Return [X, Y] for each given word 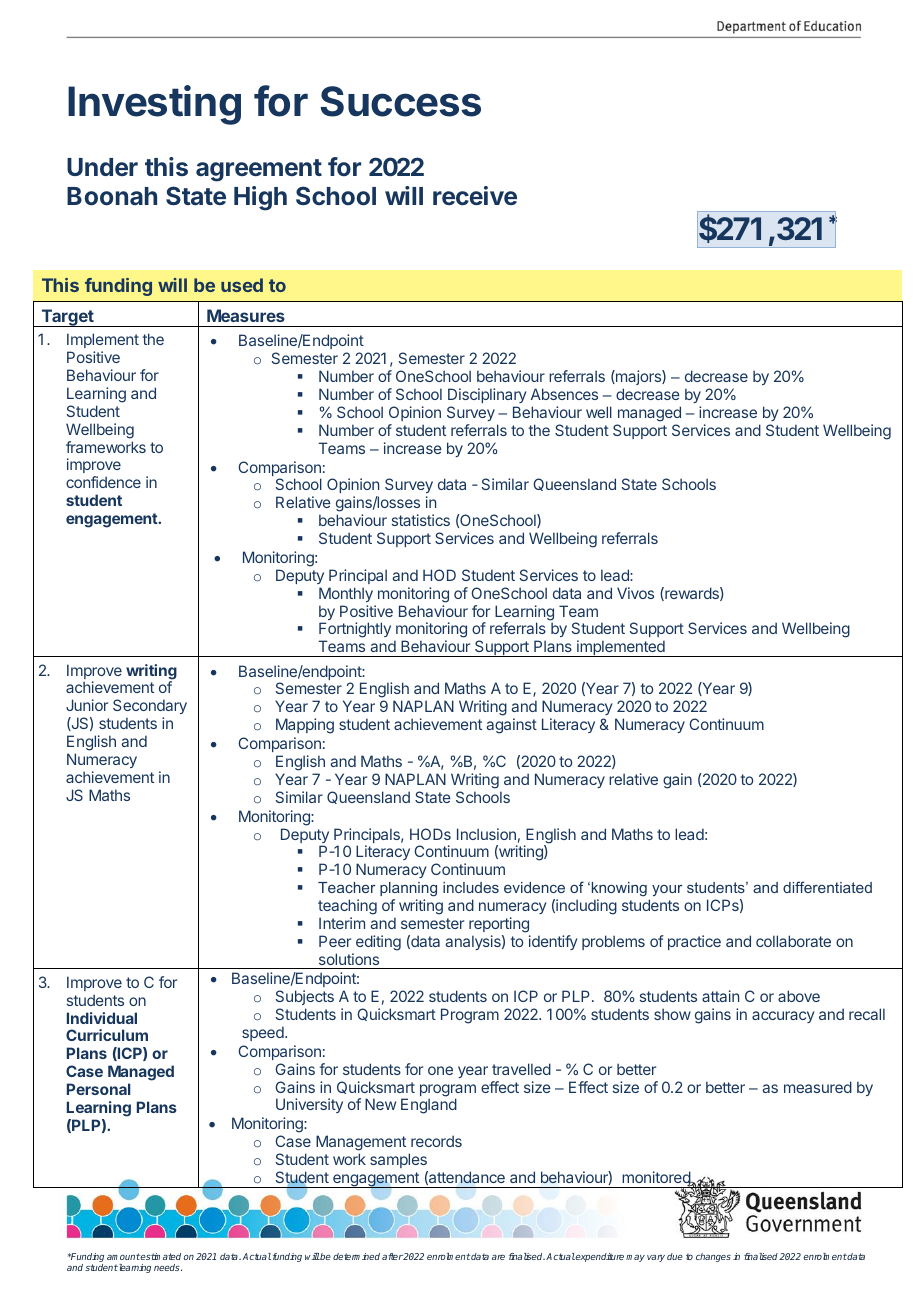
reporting [499, 925]
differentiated [827, 887]
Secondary [150, 708]
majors [638, 377]
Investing [154, 105]
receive [475, 195]
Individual [102, 1018]
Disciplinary [487, 395]
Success [400, 101]
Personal [99, 1089]
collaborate [793, 941]
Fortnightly [355, 631]
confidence [103, 482]
